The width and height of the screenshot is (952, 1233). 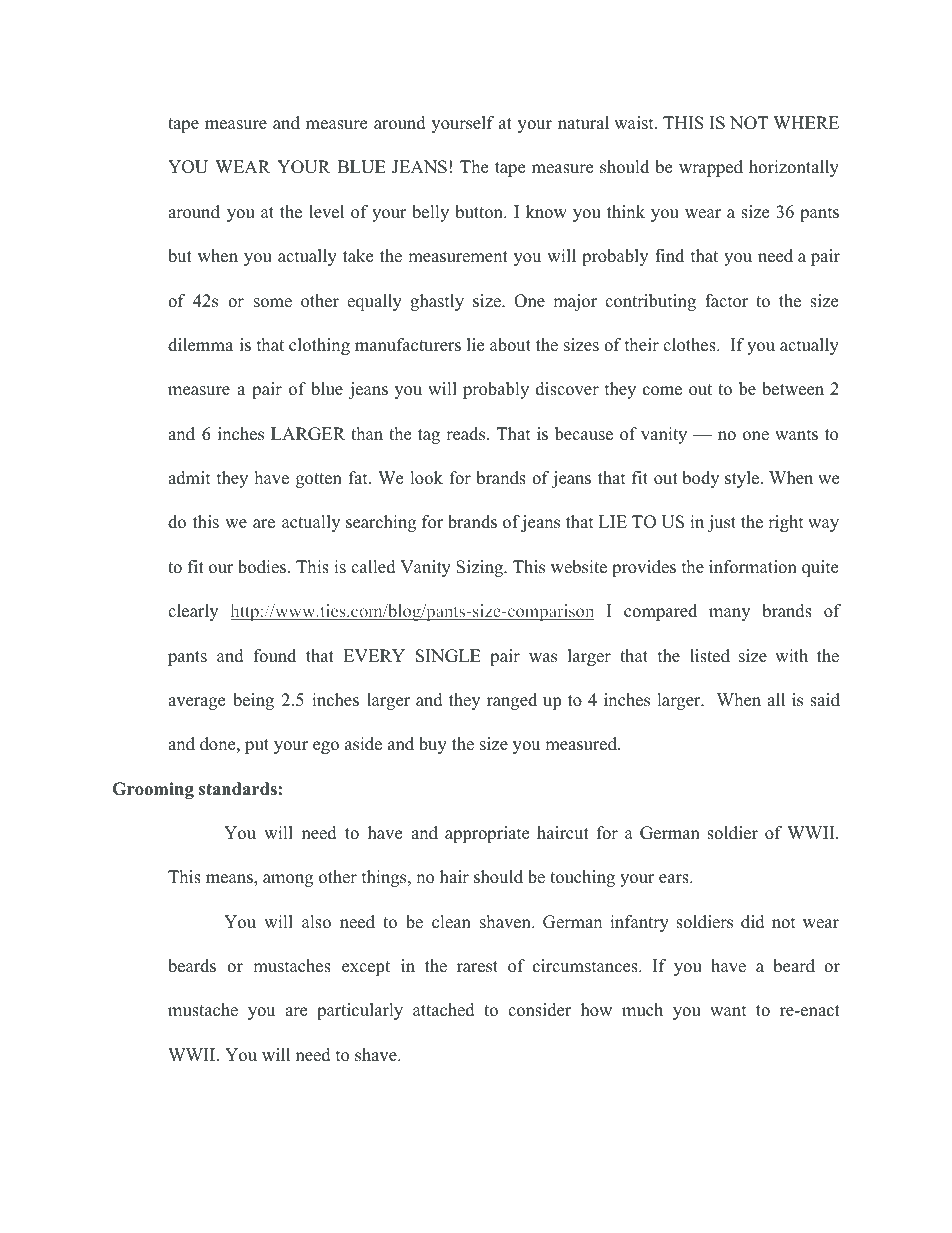 I want to click on style, so click(x=743, y=479).
